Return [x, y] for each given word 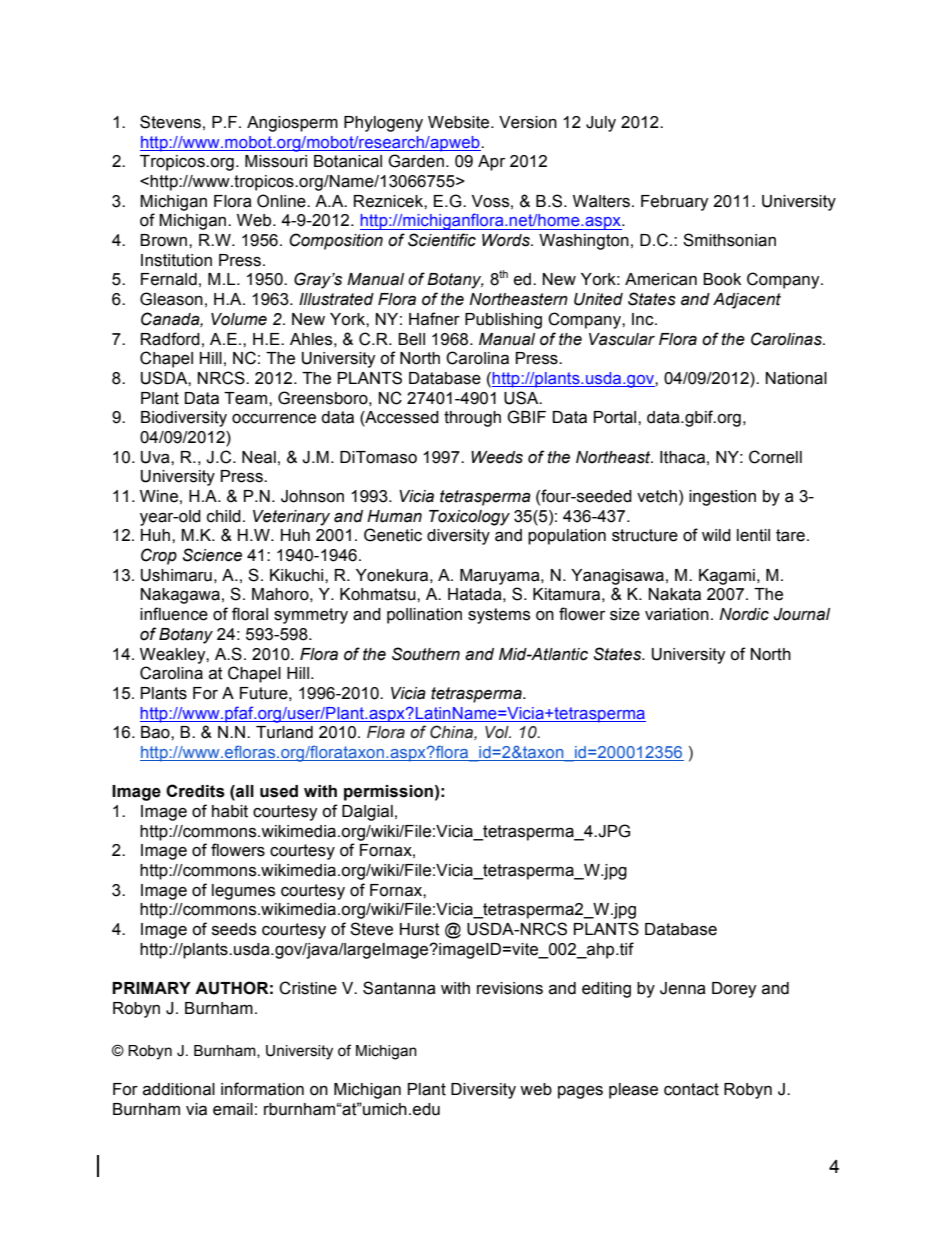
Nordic [744, 614]
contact [691, 1089]
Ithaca [682, 457]
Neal [259, 457]
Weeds [497, 457]
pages [580, 1092]
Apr [491, 163]
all [244, 792]
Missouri [276, 161]
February [675, 203]
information [262, 1089]
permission [388, 793]
